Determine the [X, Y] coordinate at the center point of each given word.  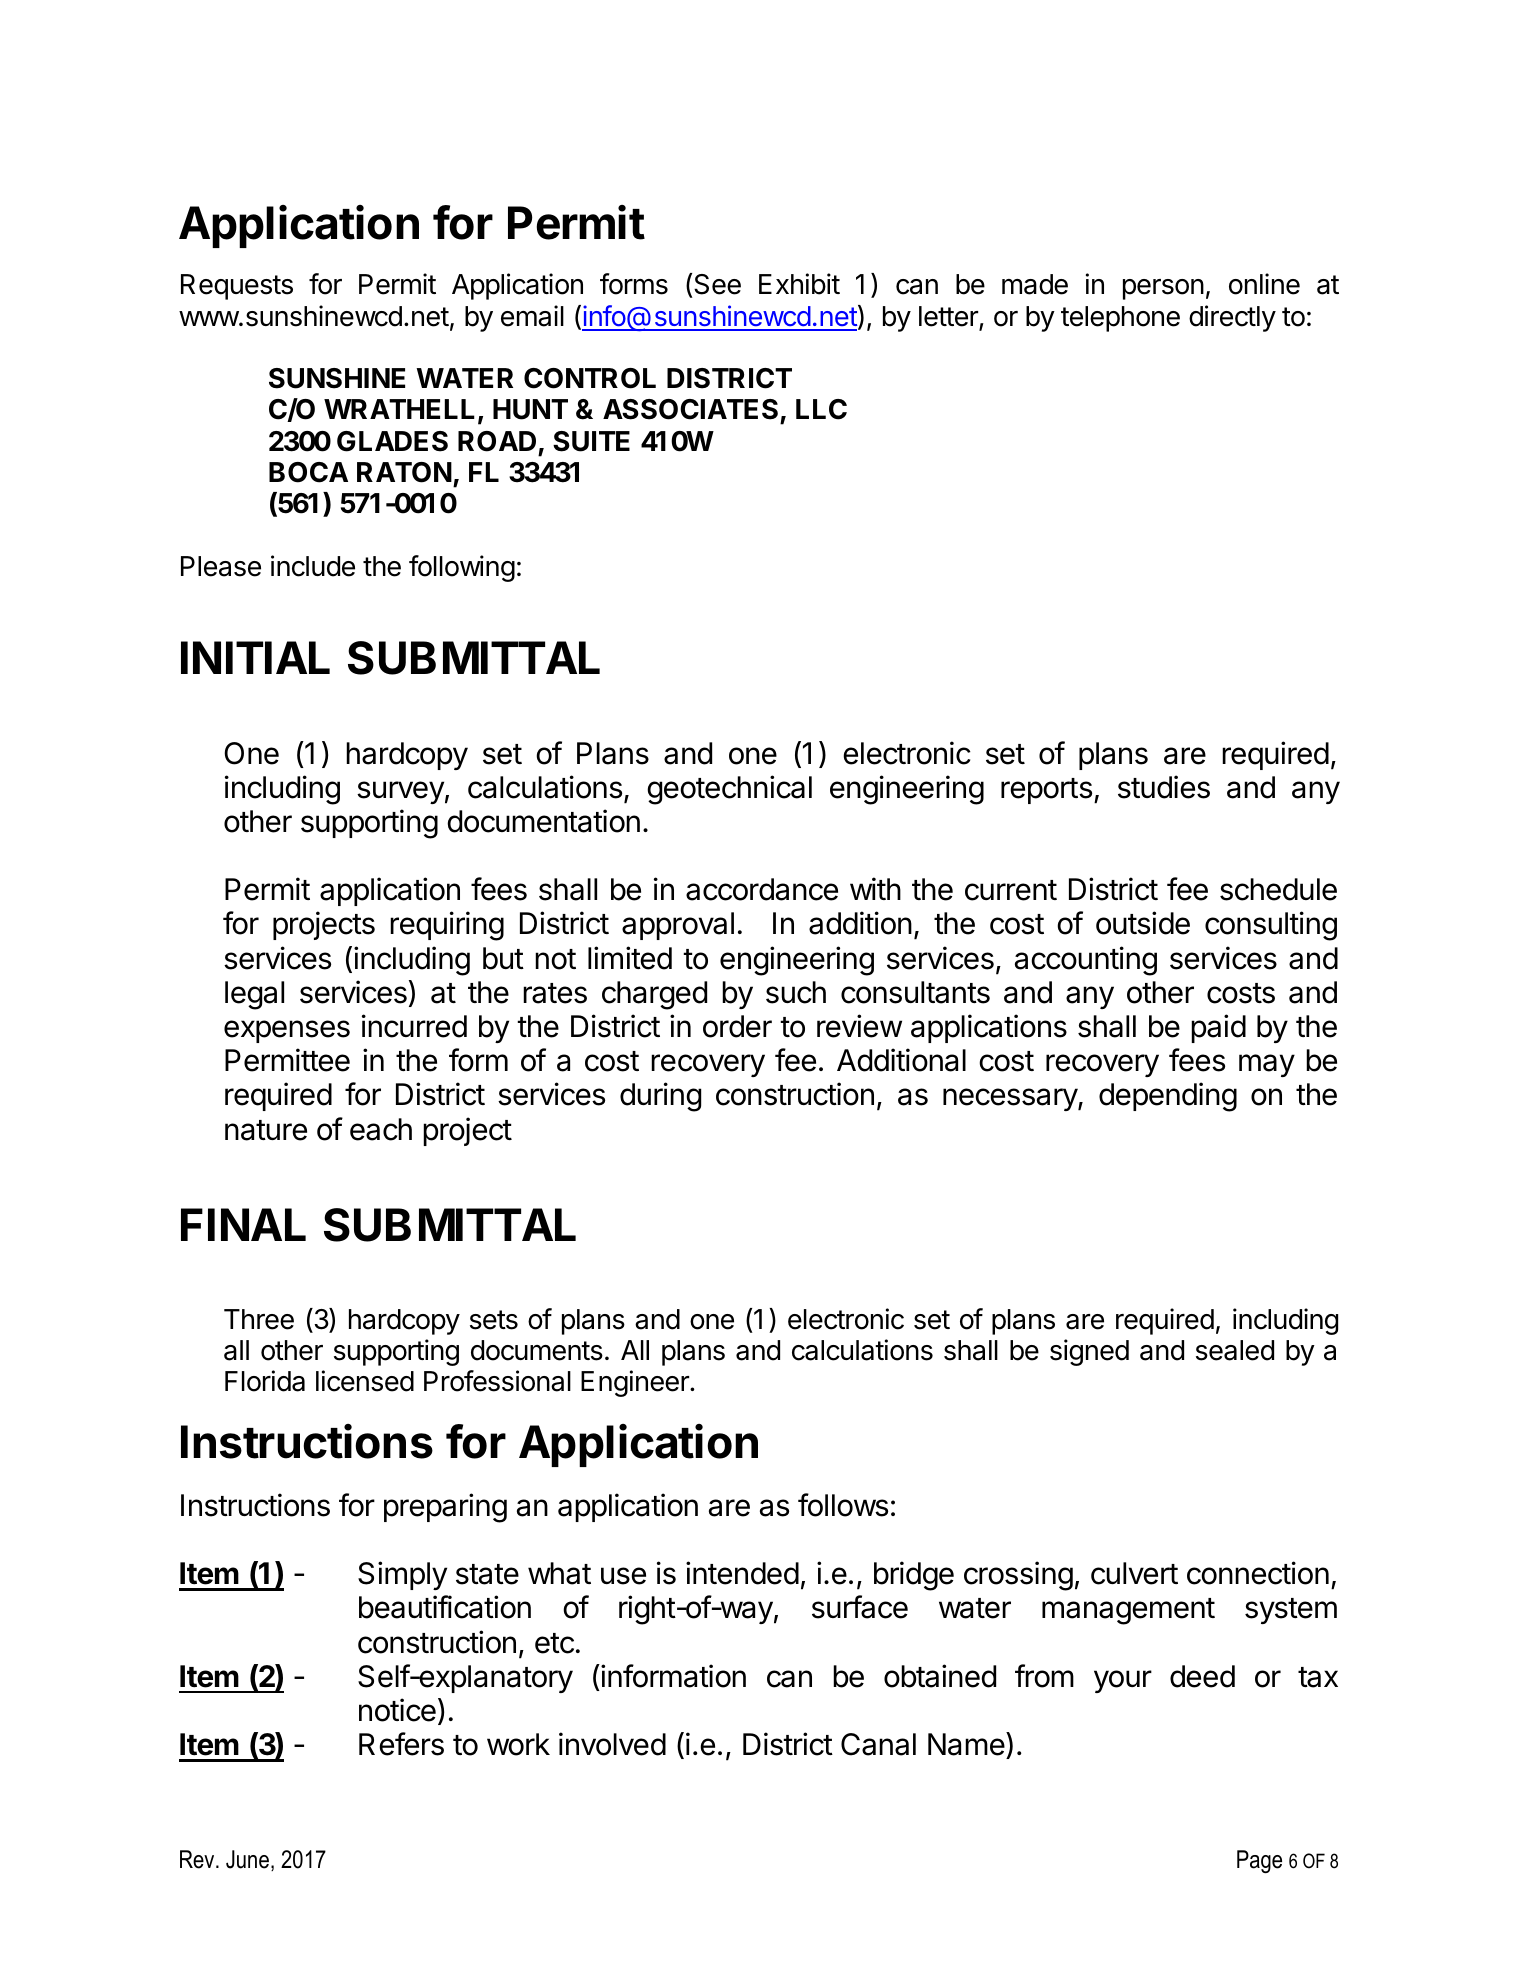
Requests [237, 287]
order [737, 1026]
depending [1168, 1097]
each [381, 1129]
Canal [878, 1744]
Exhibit [799, 284]
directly [1232, 318]
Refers [401, 1744]
